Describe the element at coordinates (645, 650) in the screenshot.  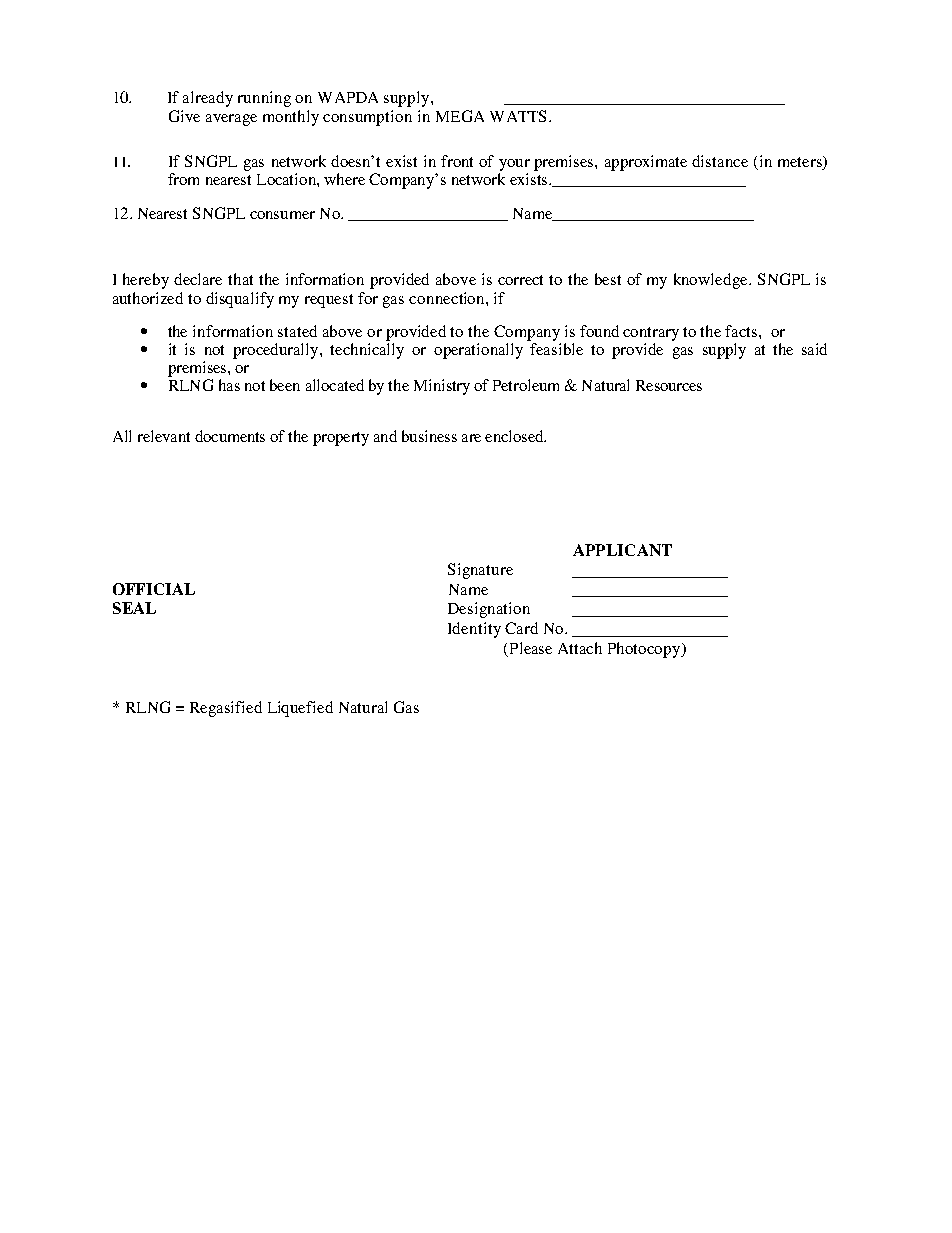
I see `Photocopy` at that location.
